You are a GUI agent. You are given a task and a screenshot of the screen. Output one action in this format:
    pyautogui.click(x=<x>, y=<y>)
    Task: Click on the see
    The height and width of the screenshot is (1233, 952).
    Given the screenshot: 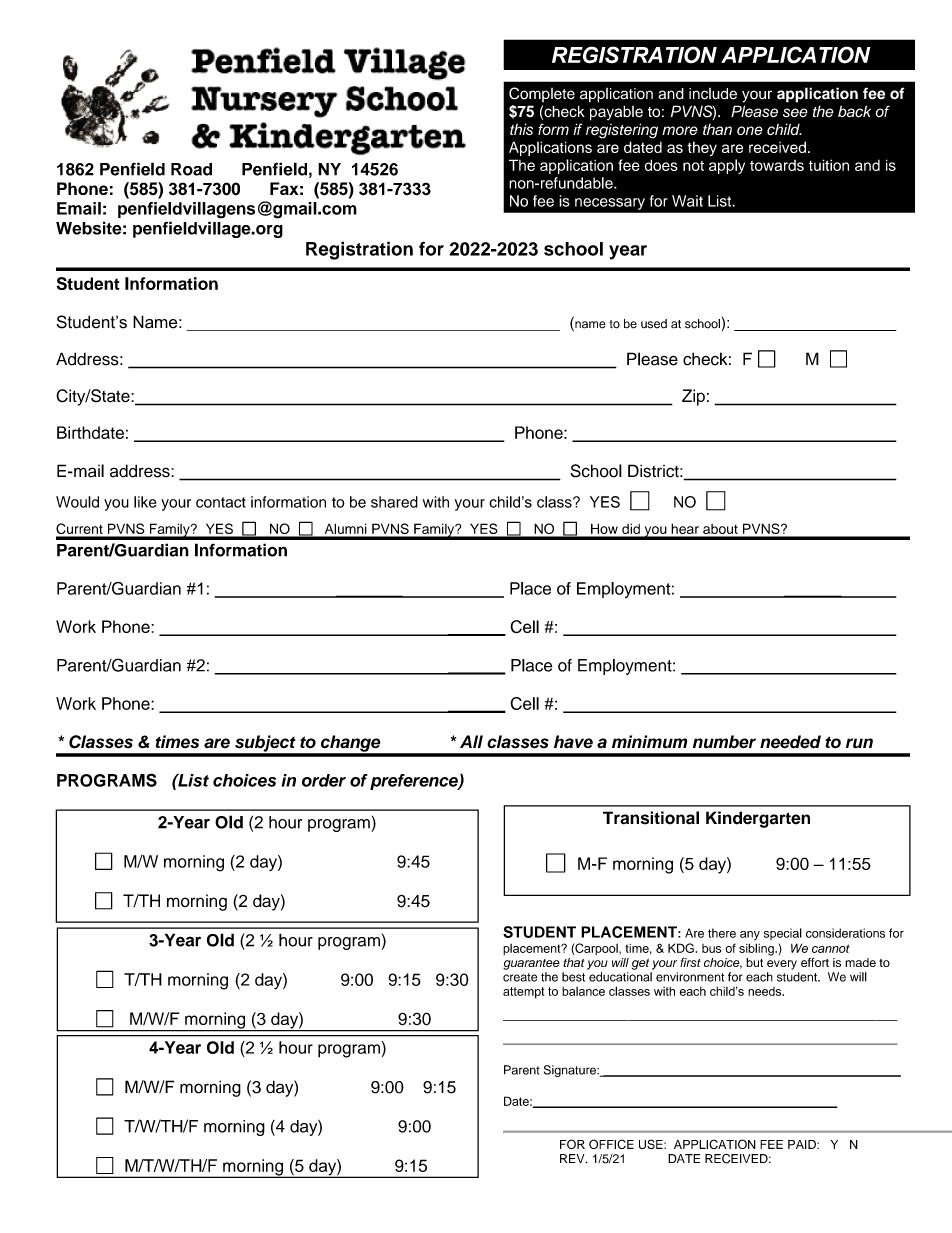 What is the action you would take?
    pyautogui.click(x=795, y=113)
